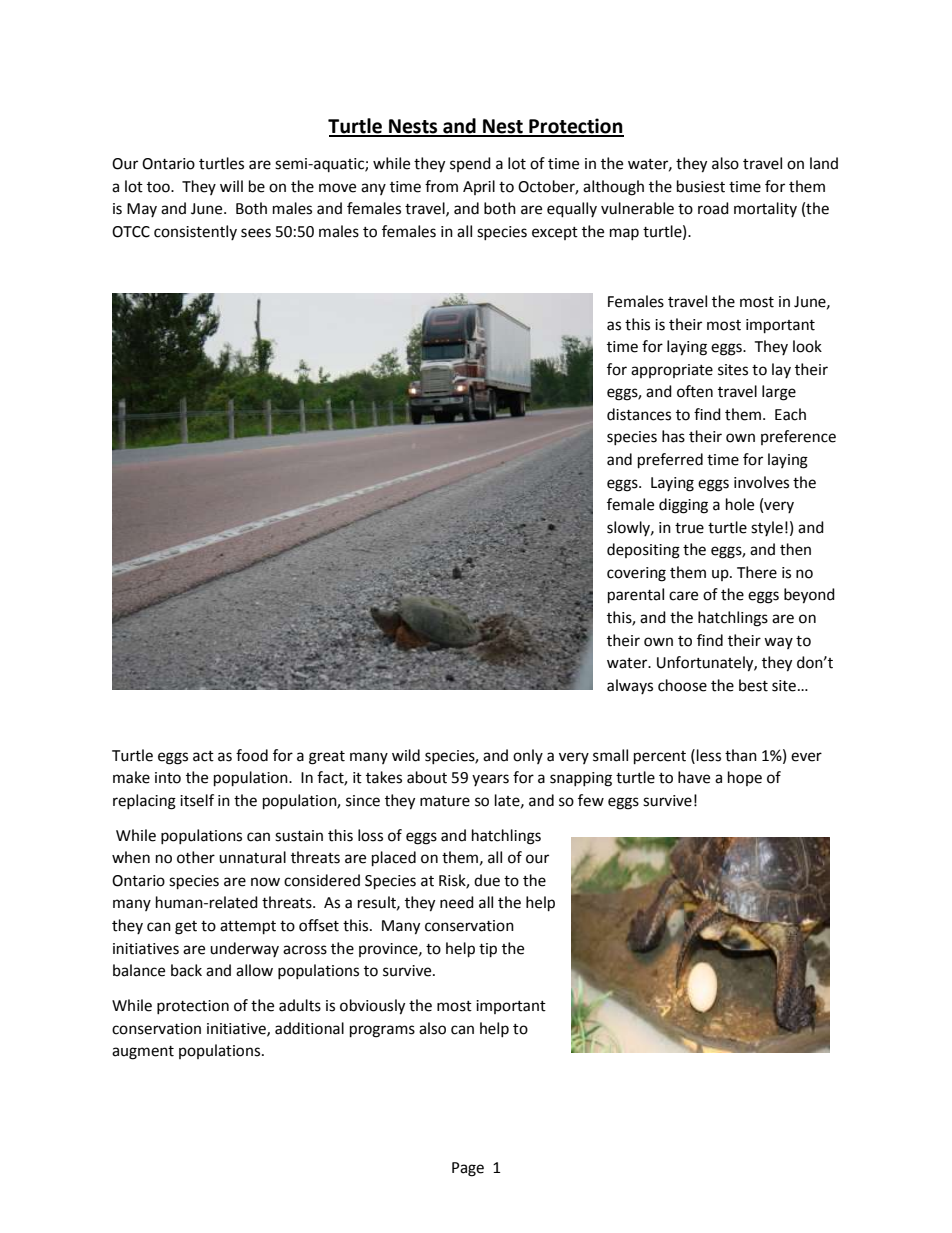 This page has width=952, height=1233. I want to click on mortality, so click(765, 209).
